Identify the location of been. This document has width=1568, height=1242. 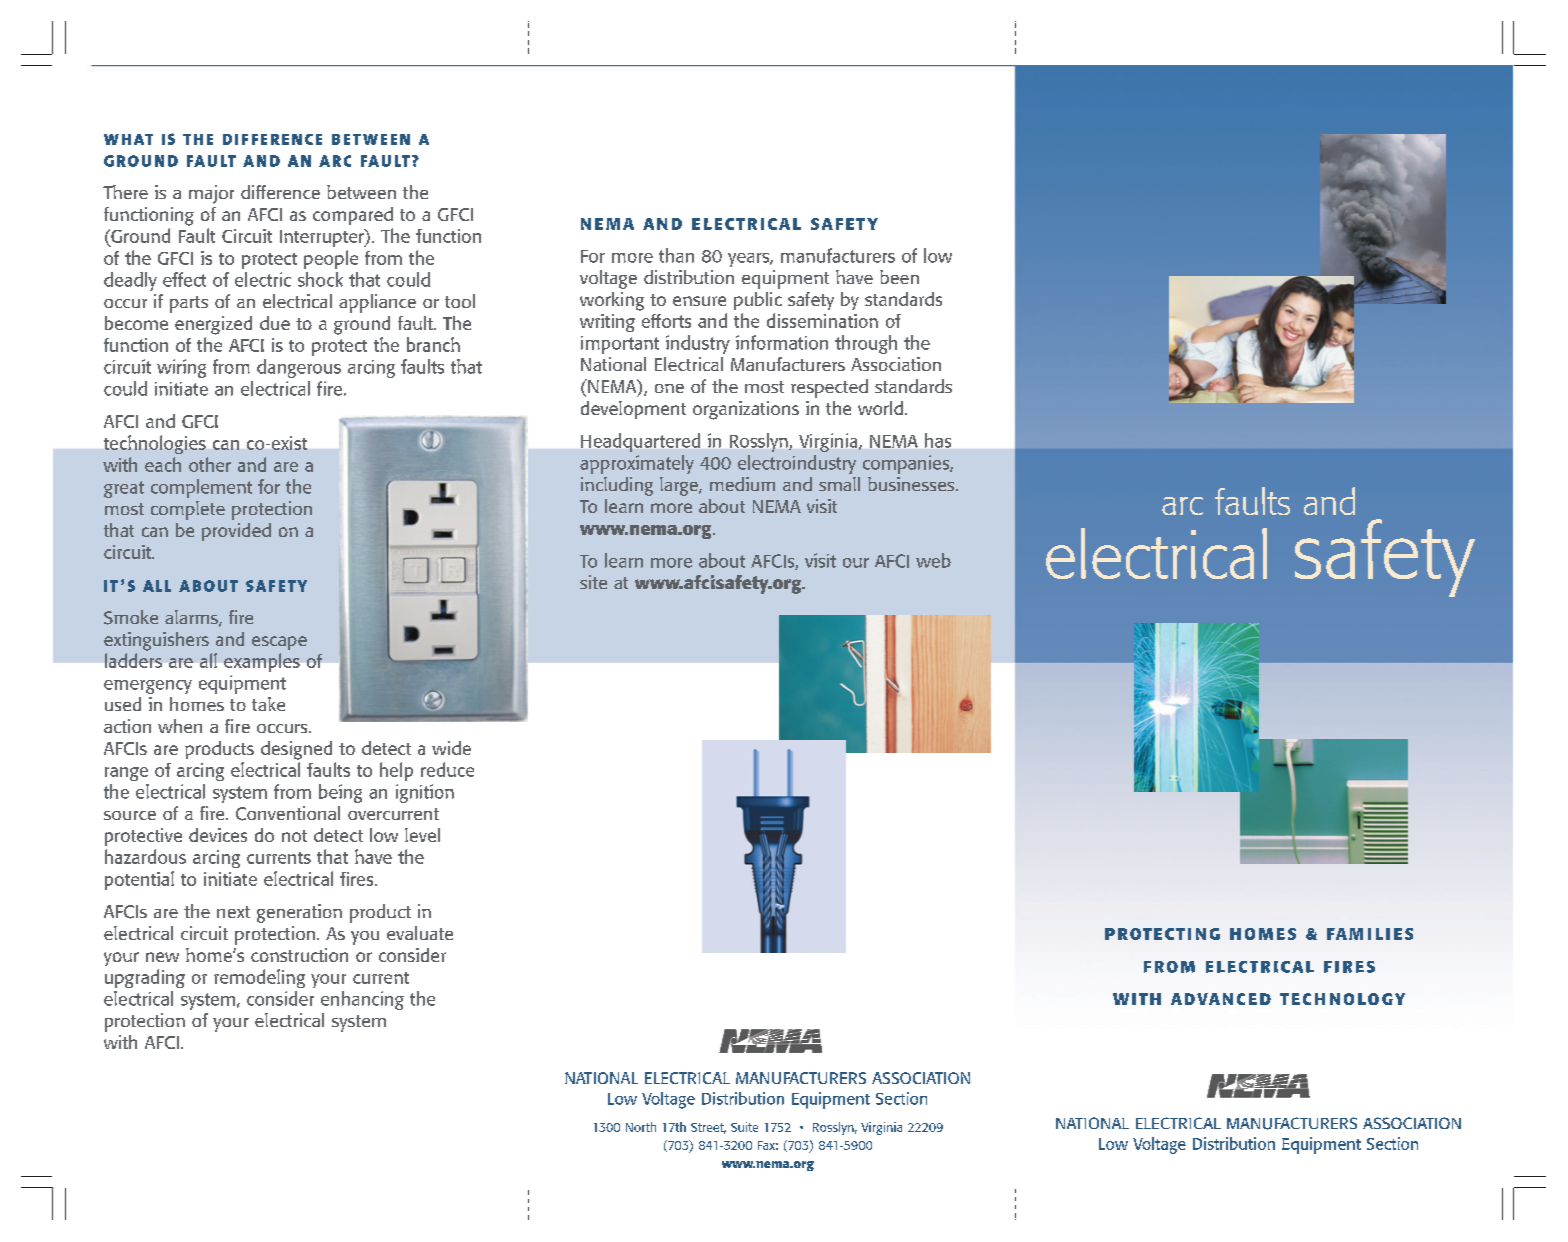
(899, 277).
